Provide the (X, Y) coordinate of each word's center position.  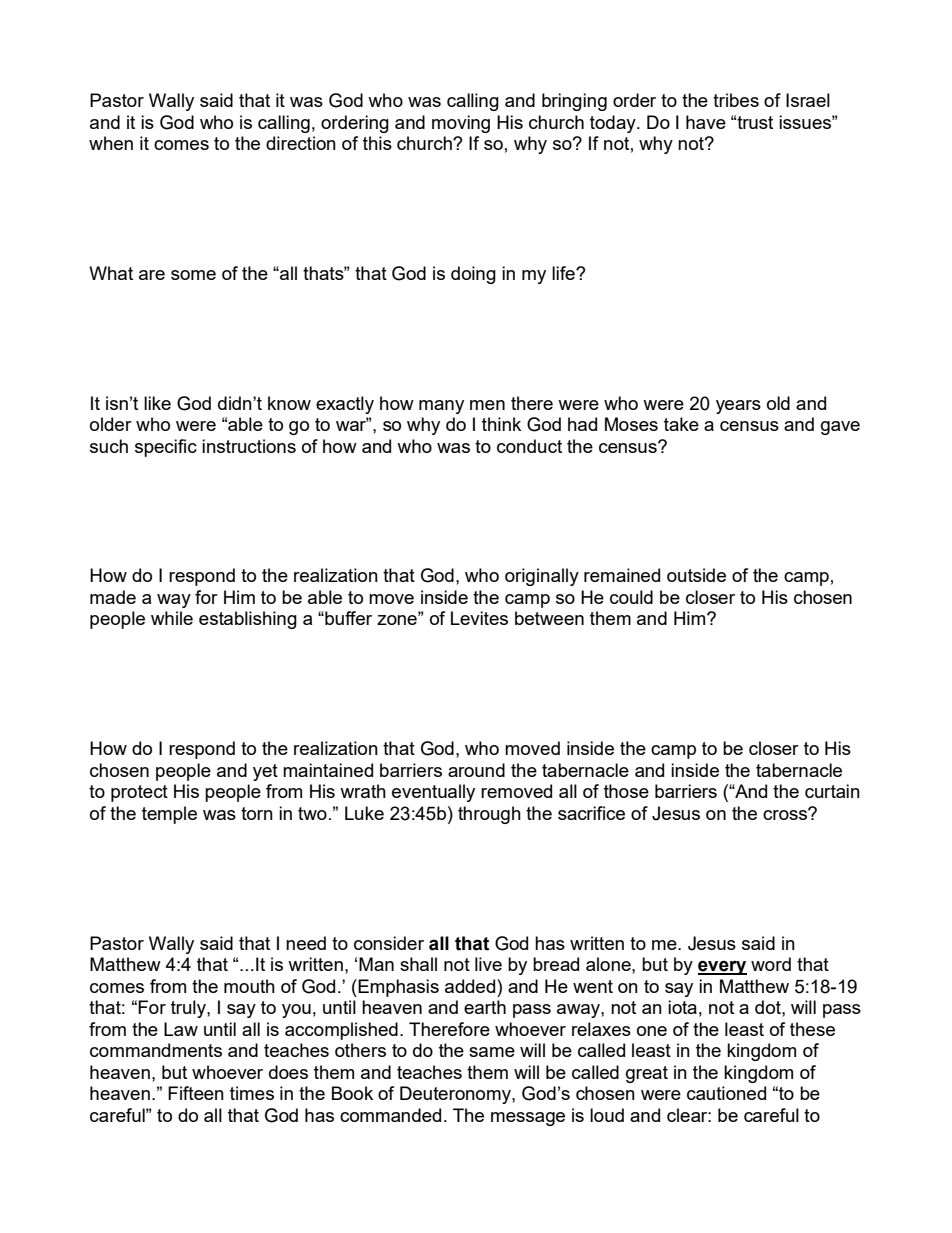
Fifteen (196, 1093)
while (172, 618)
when (111, 143)
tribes (736, 100)
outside (696, 575)
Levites (479, 618)
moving (461, 124)
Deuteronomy (456, 1095)
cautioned (726, 1093)
